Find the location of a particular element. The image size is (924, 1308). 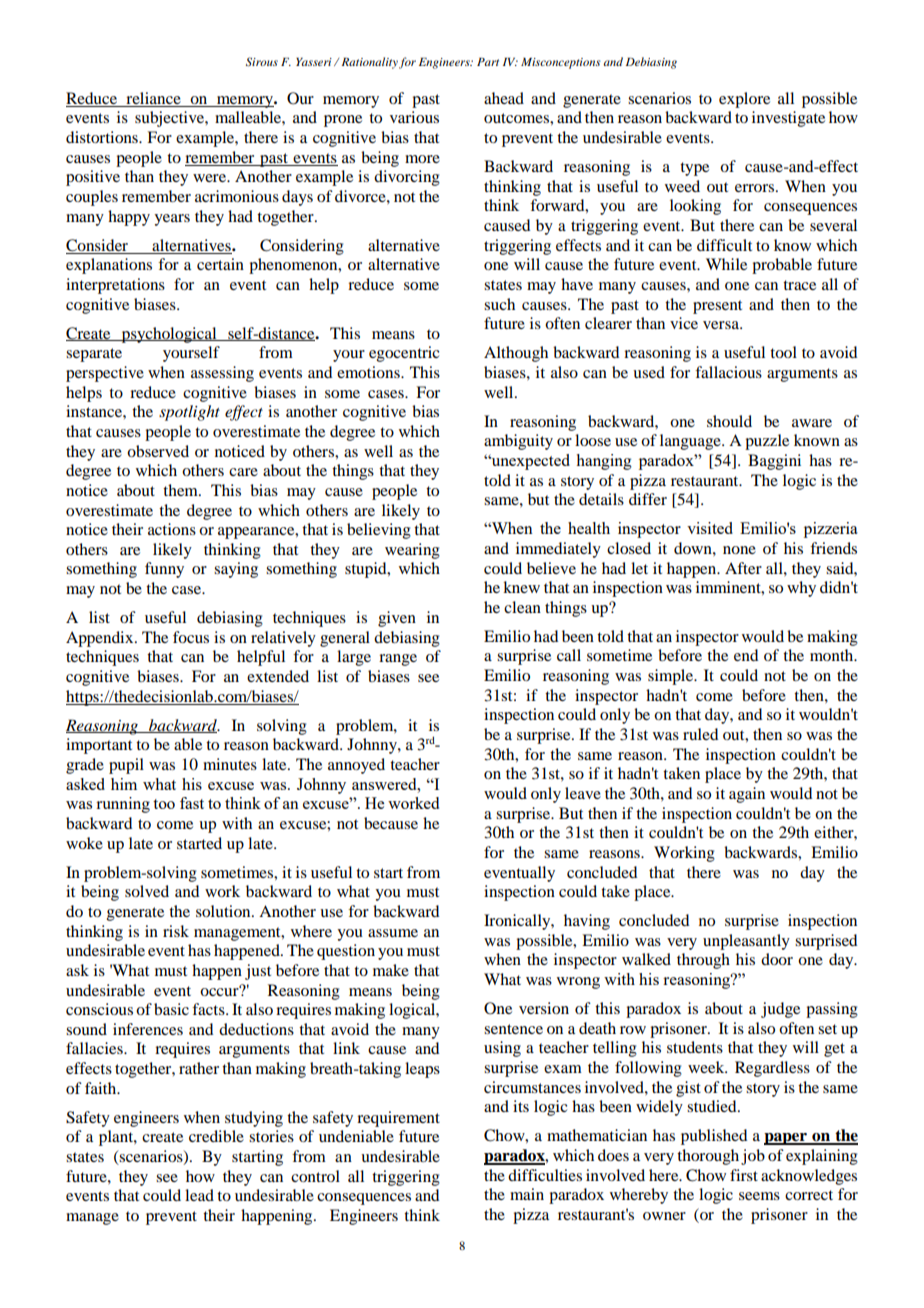

ahead is located at coordinates (504, 98).
